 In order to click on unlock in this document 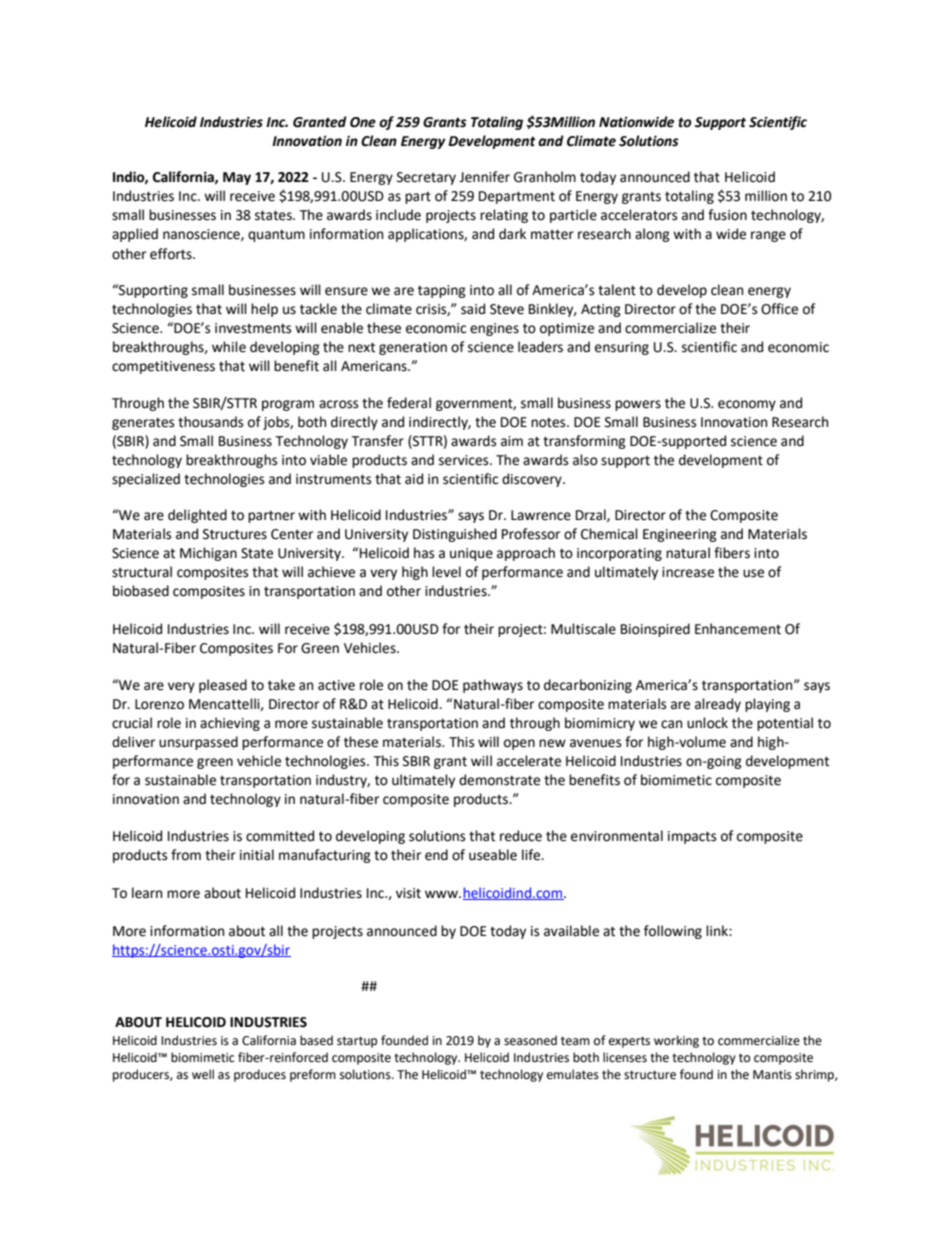, I will do `click(707, 723)`.
